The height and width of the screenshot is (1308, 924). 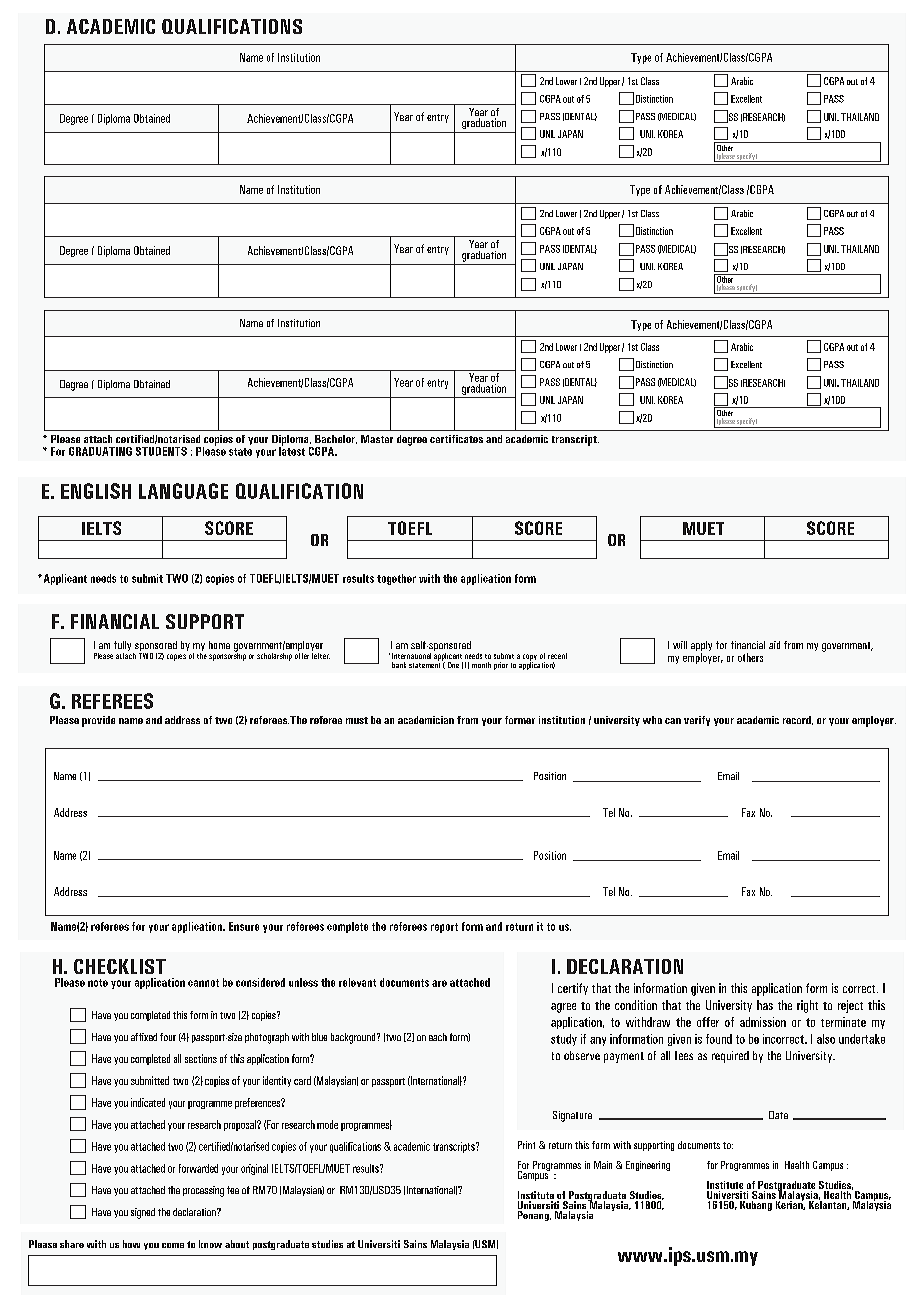 I want to click on signed, so click(x=143, y=1213).
